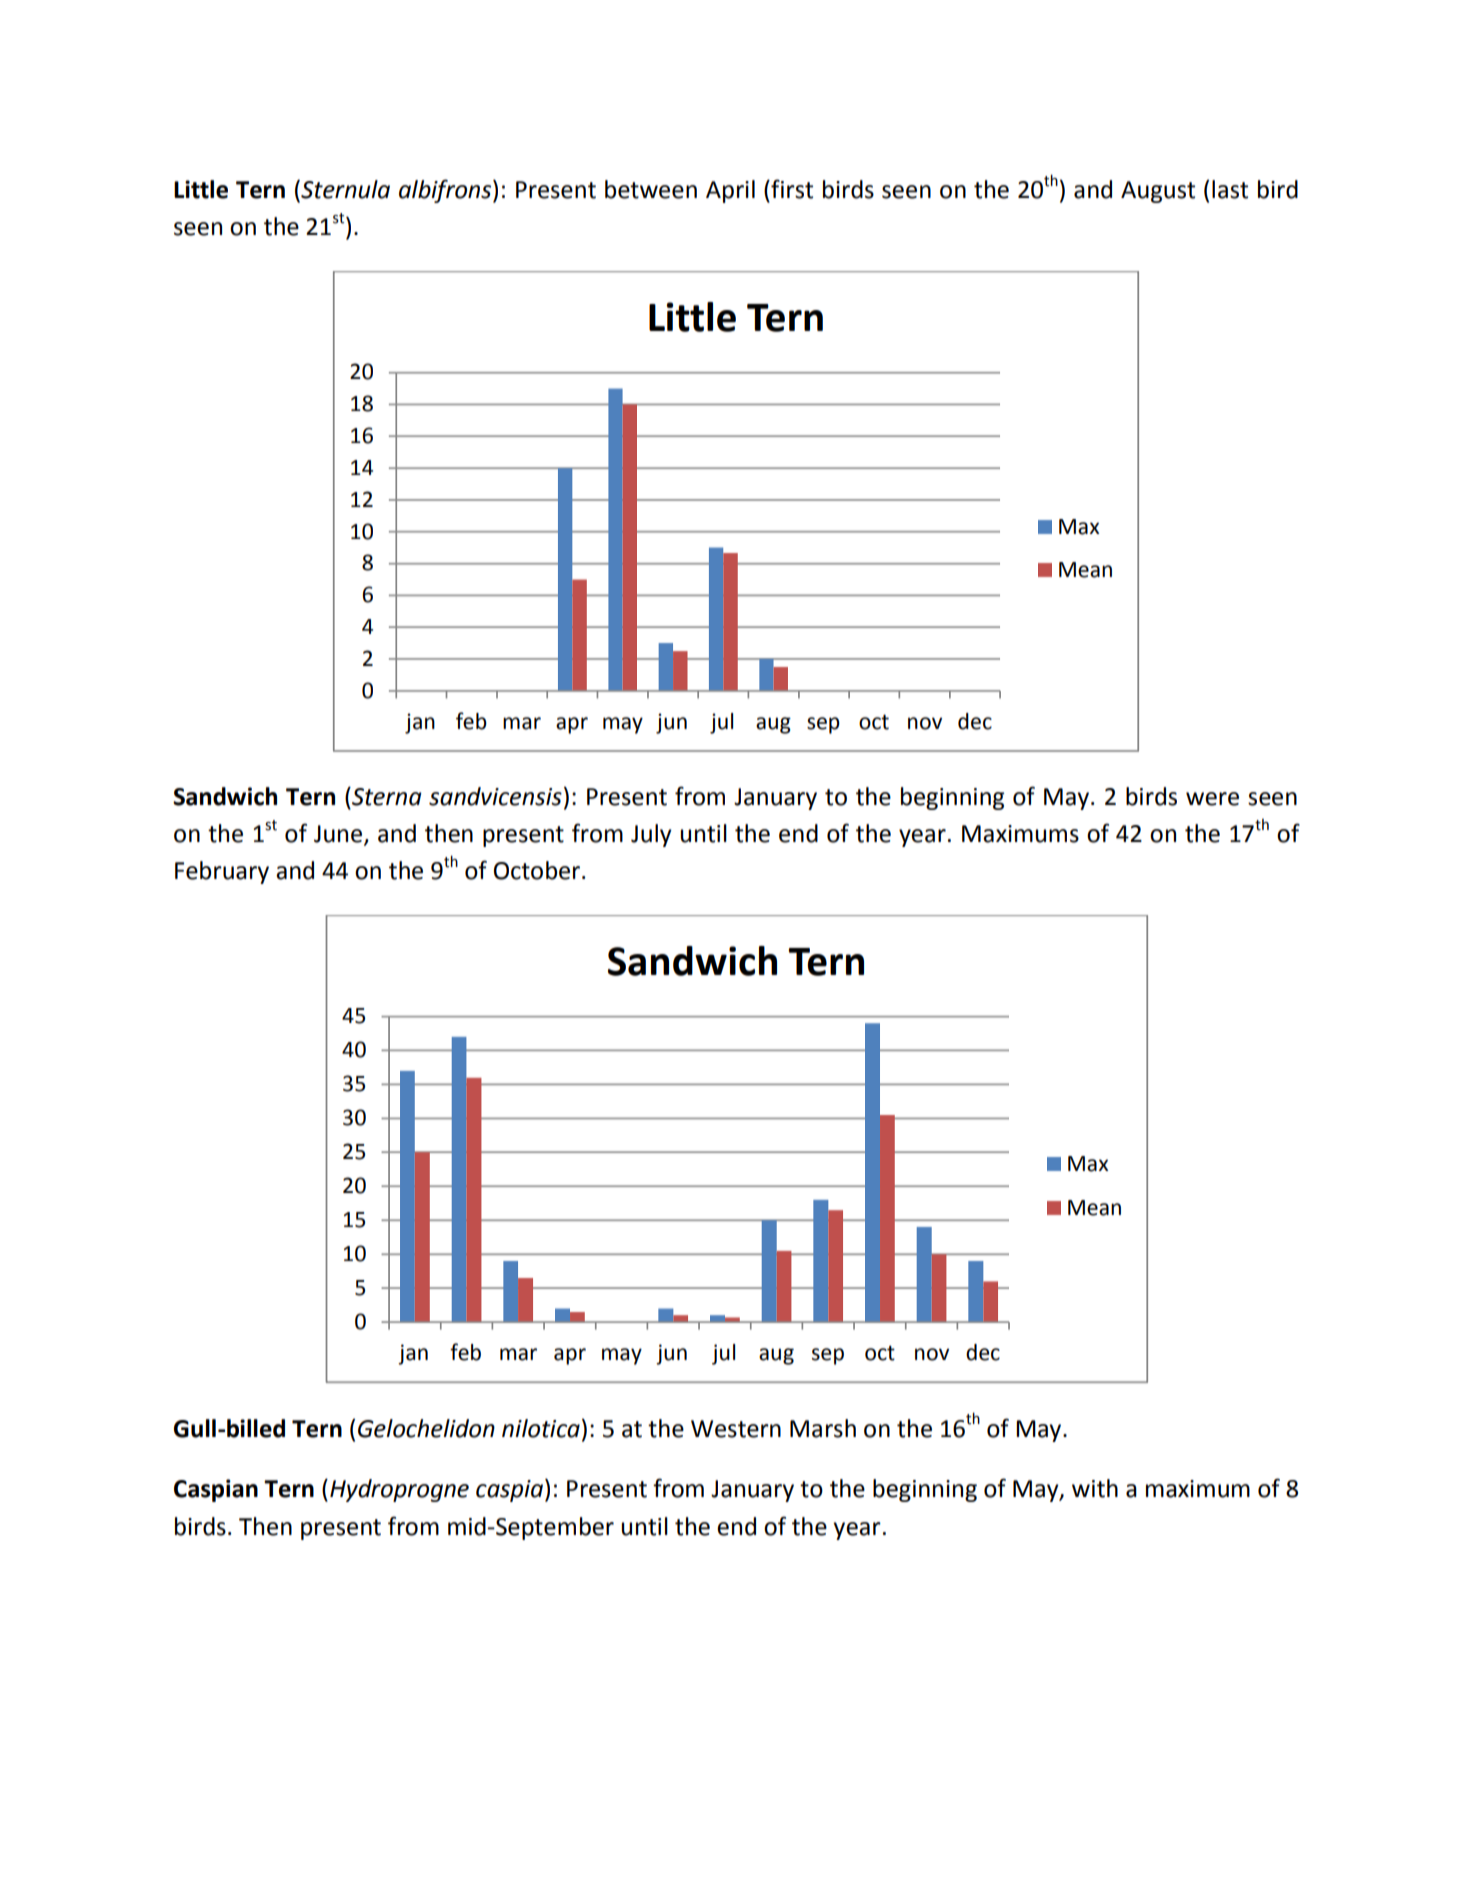 Image resolution: width=1472 pixels, height=1904 pixels. I want to click on between, so click(651, 189).
